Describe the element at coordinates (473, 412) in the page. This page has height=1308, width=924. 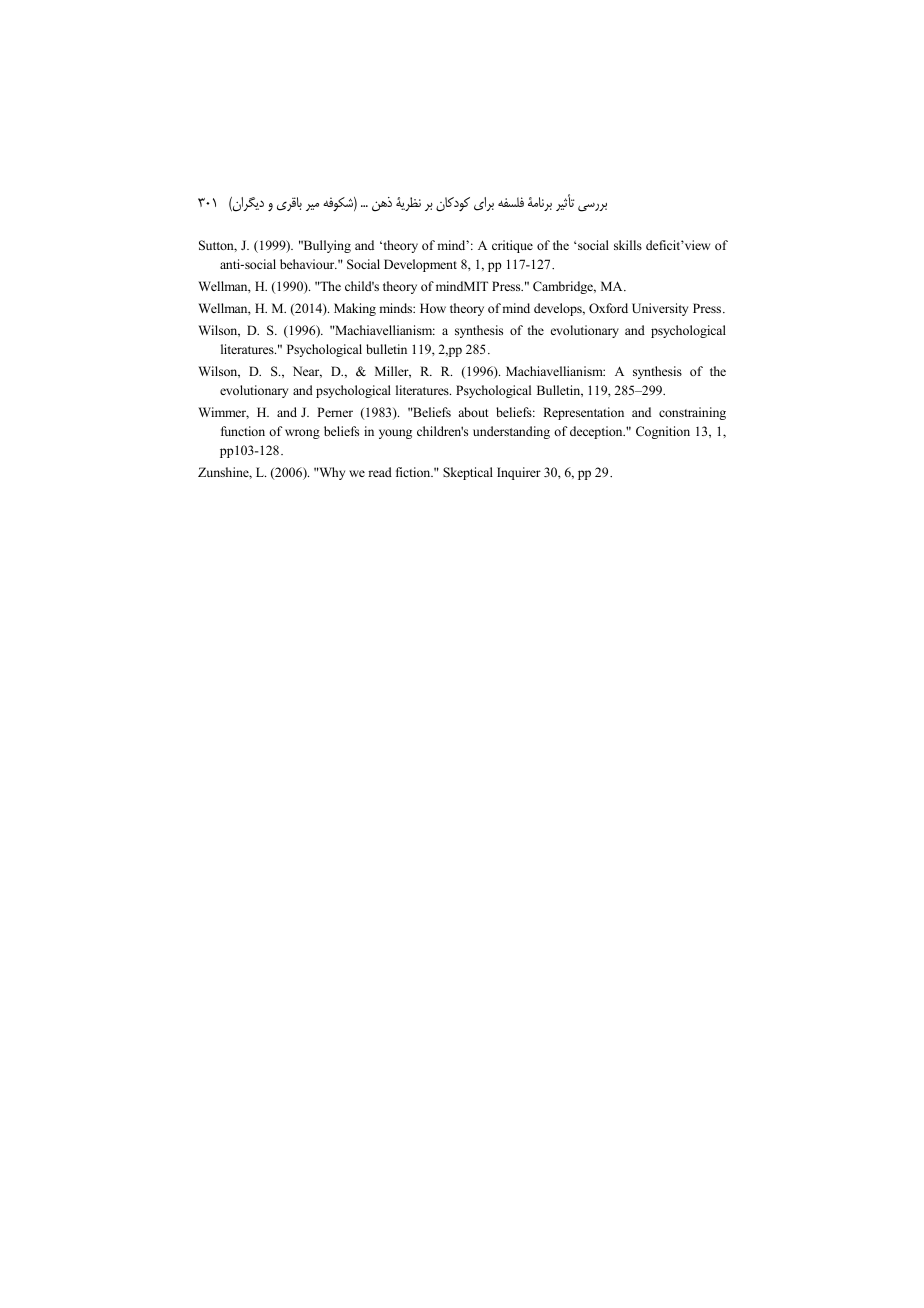
I see `about` at that location.
